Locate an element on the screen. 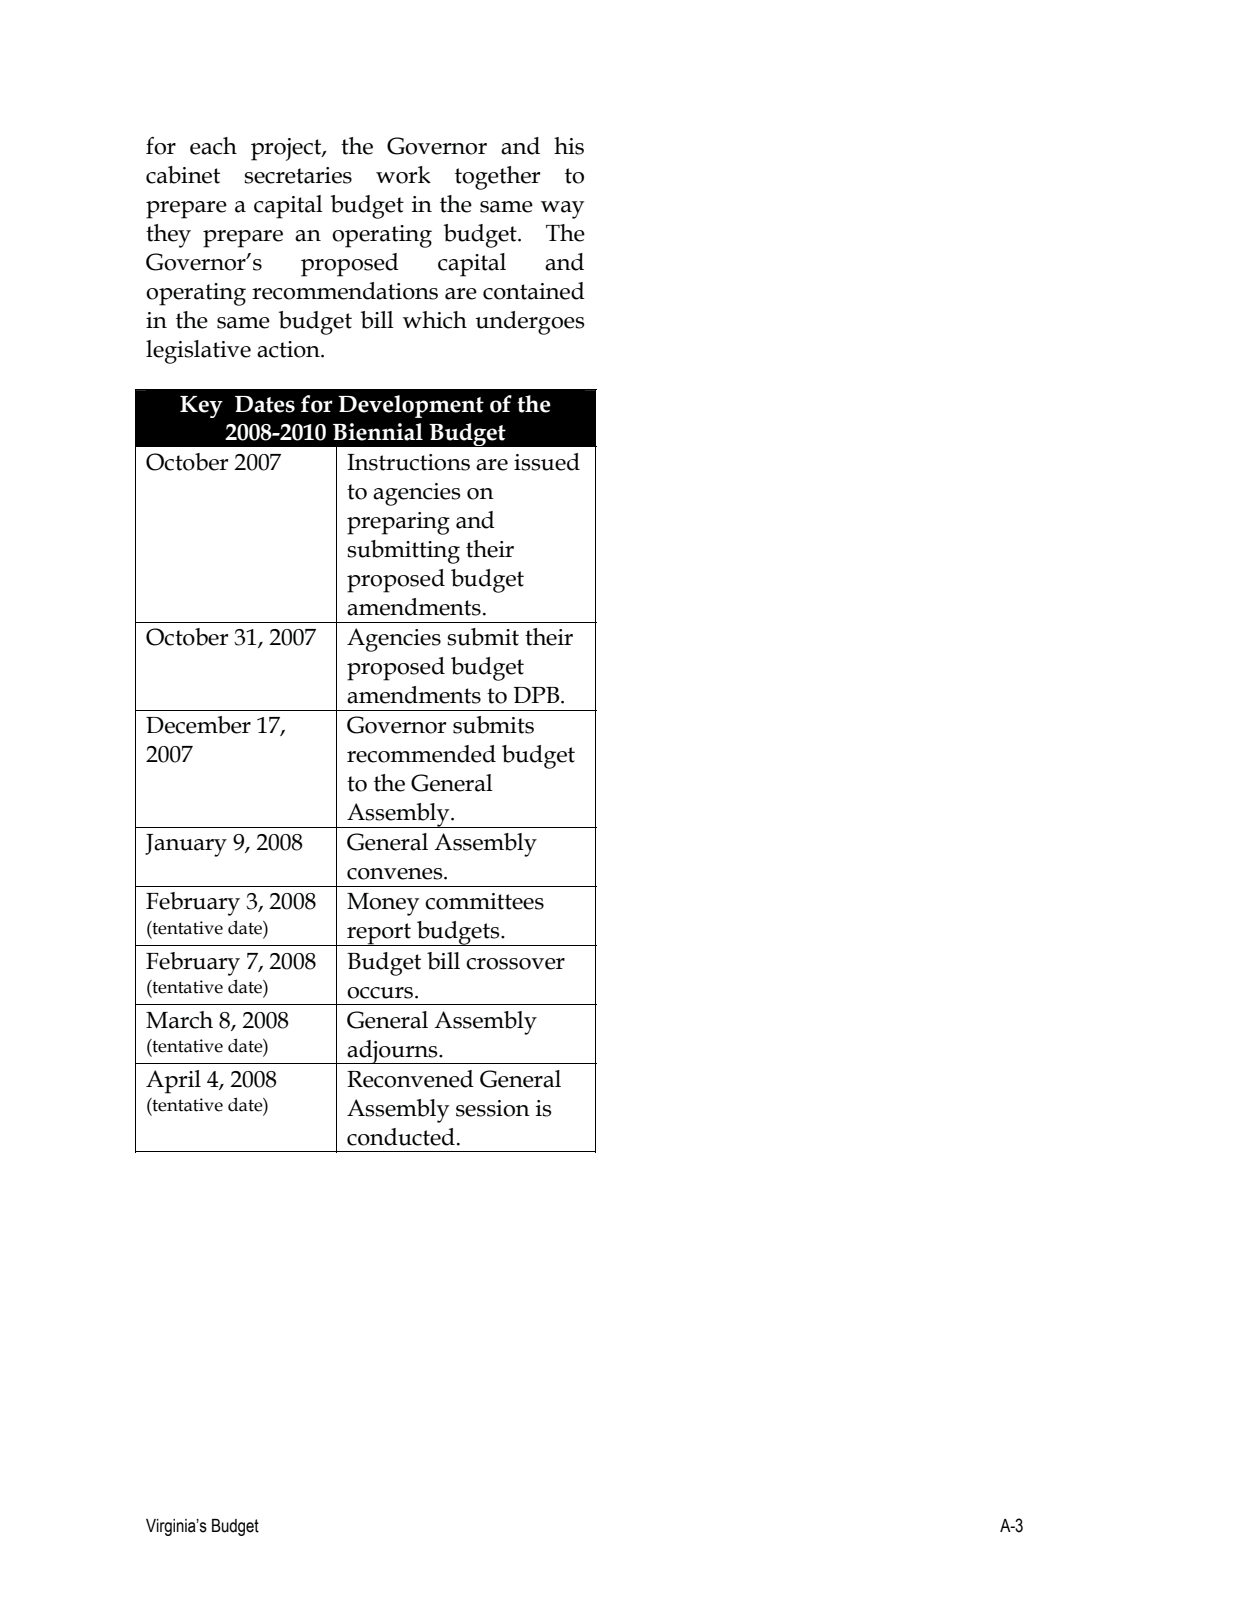 Image resolution: width=1243 pixels, height=1609 pixels. DPB is located at coordinates (538, 695).
